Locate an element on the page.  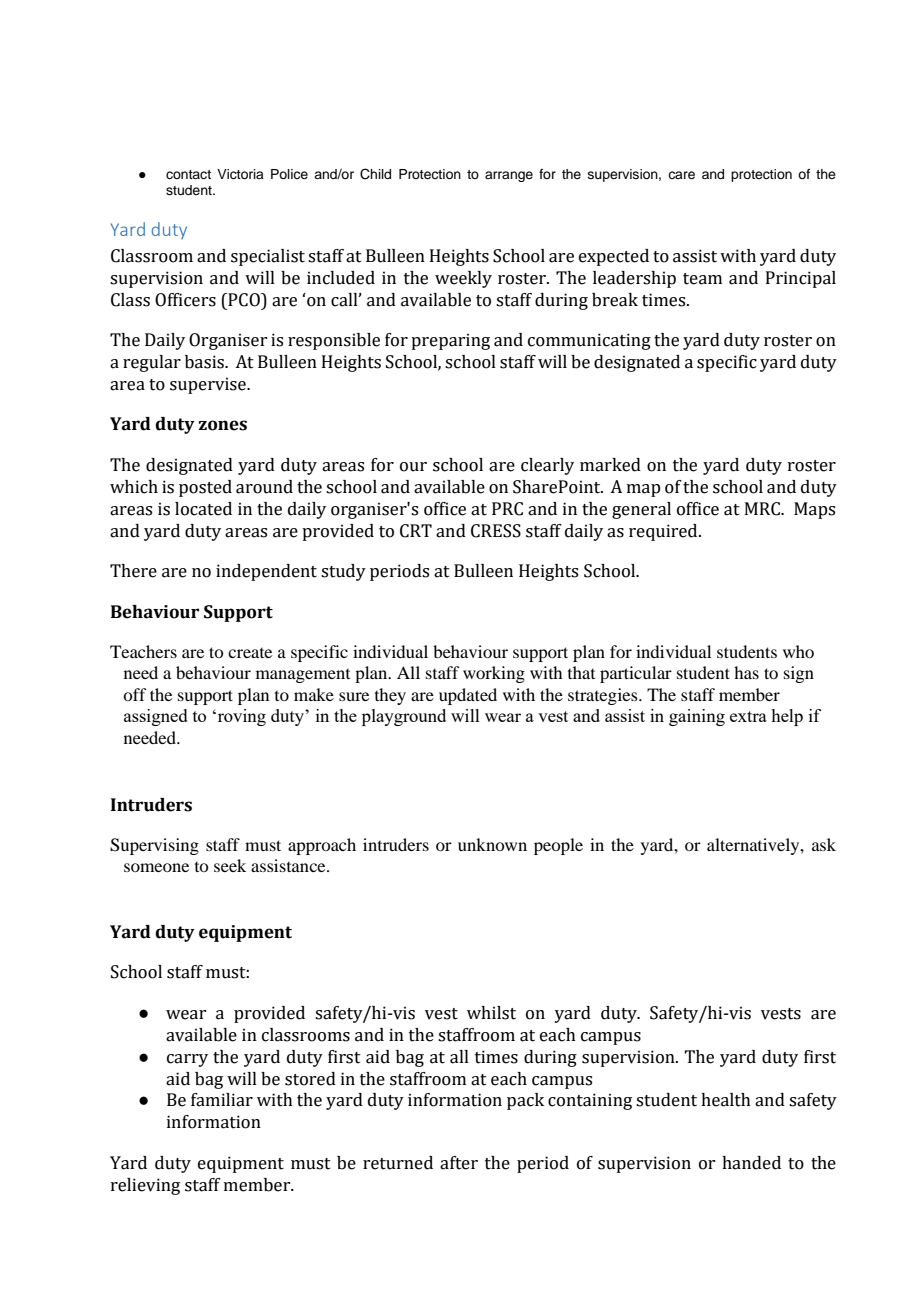
care is located at coordinates (681, 175).
